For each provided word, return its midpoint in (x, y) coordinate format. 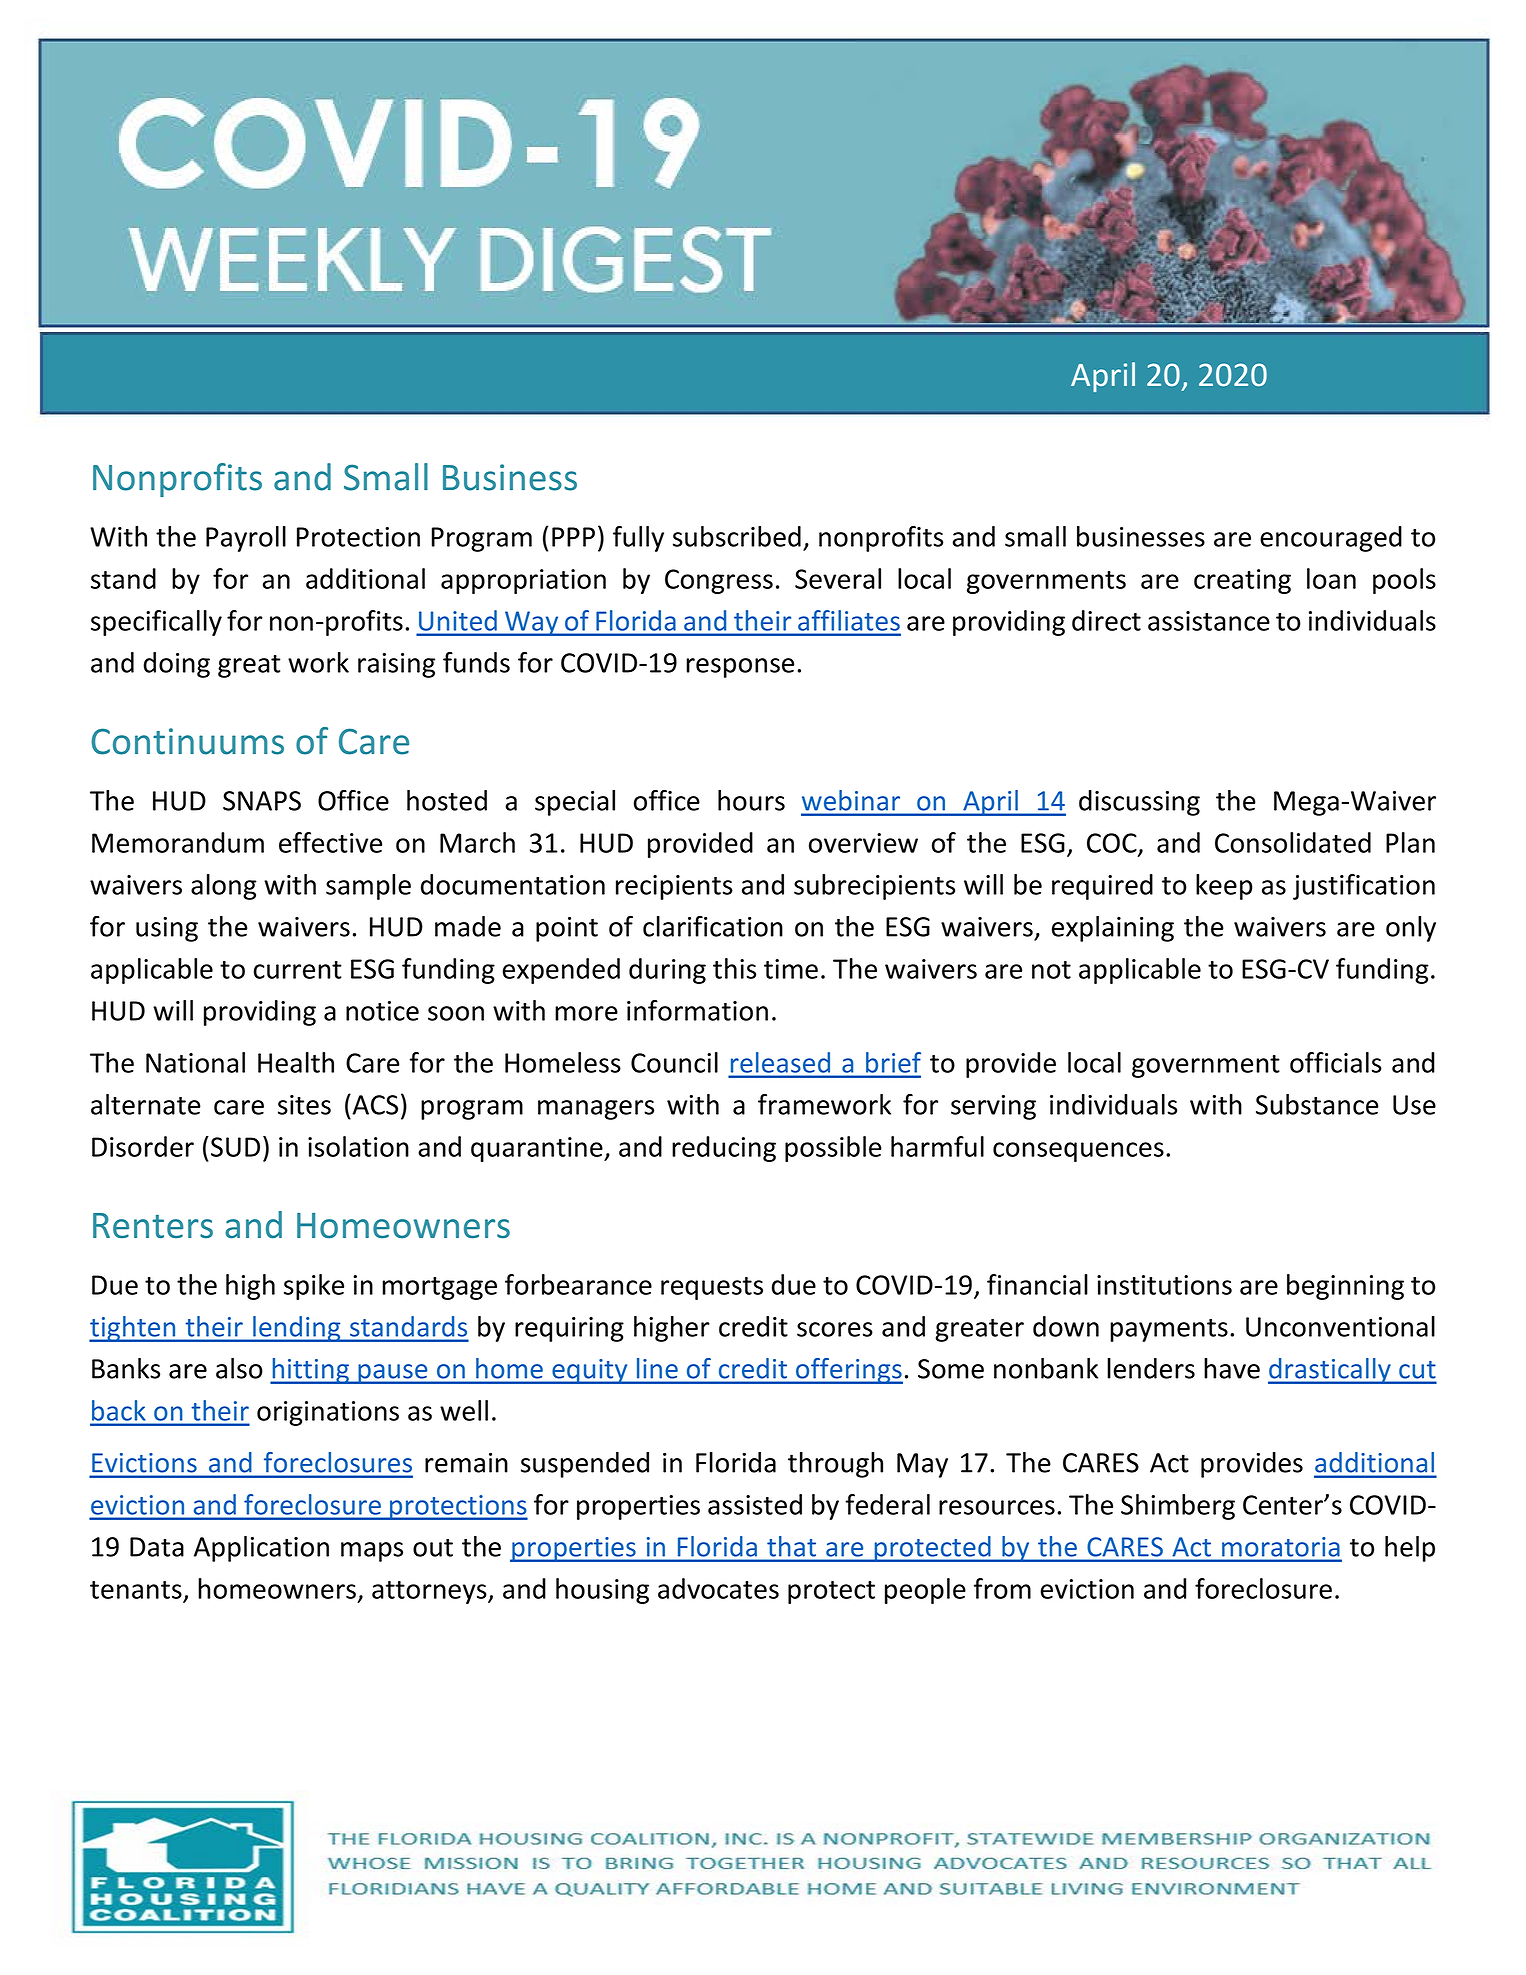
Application (261, 1549)
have (1232, 1368)
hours (751, 800)
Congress (719, 581)
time (791, 969)
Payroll (246, 539)
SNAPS (262, 801)
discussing (1139, 803)
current (298, 970)
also (239, 1368)
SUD (235, 1147)
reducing (724, 1149)
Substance (1317, 1104)
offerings (848, 1371)
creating (1242, 581)
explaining (1113, 929)
